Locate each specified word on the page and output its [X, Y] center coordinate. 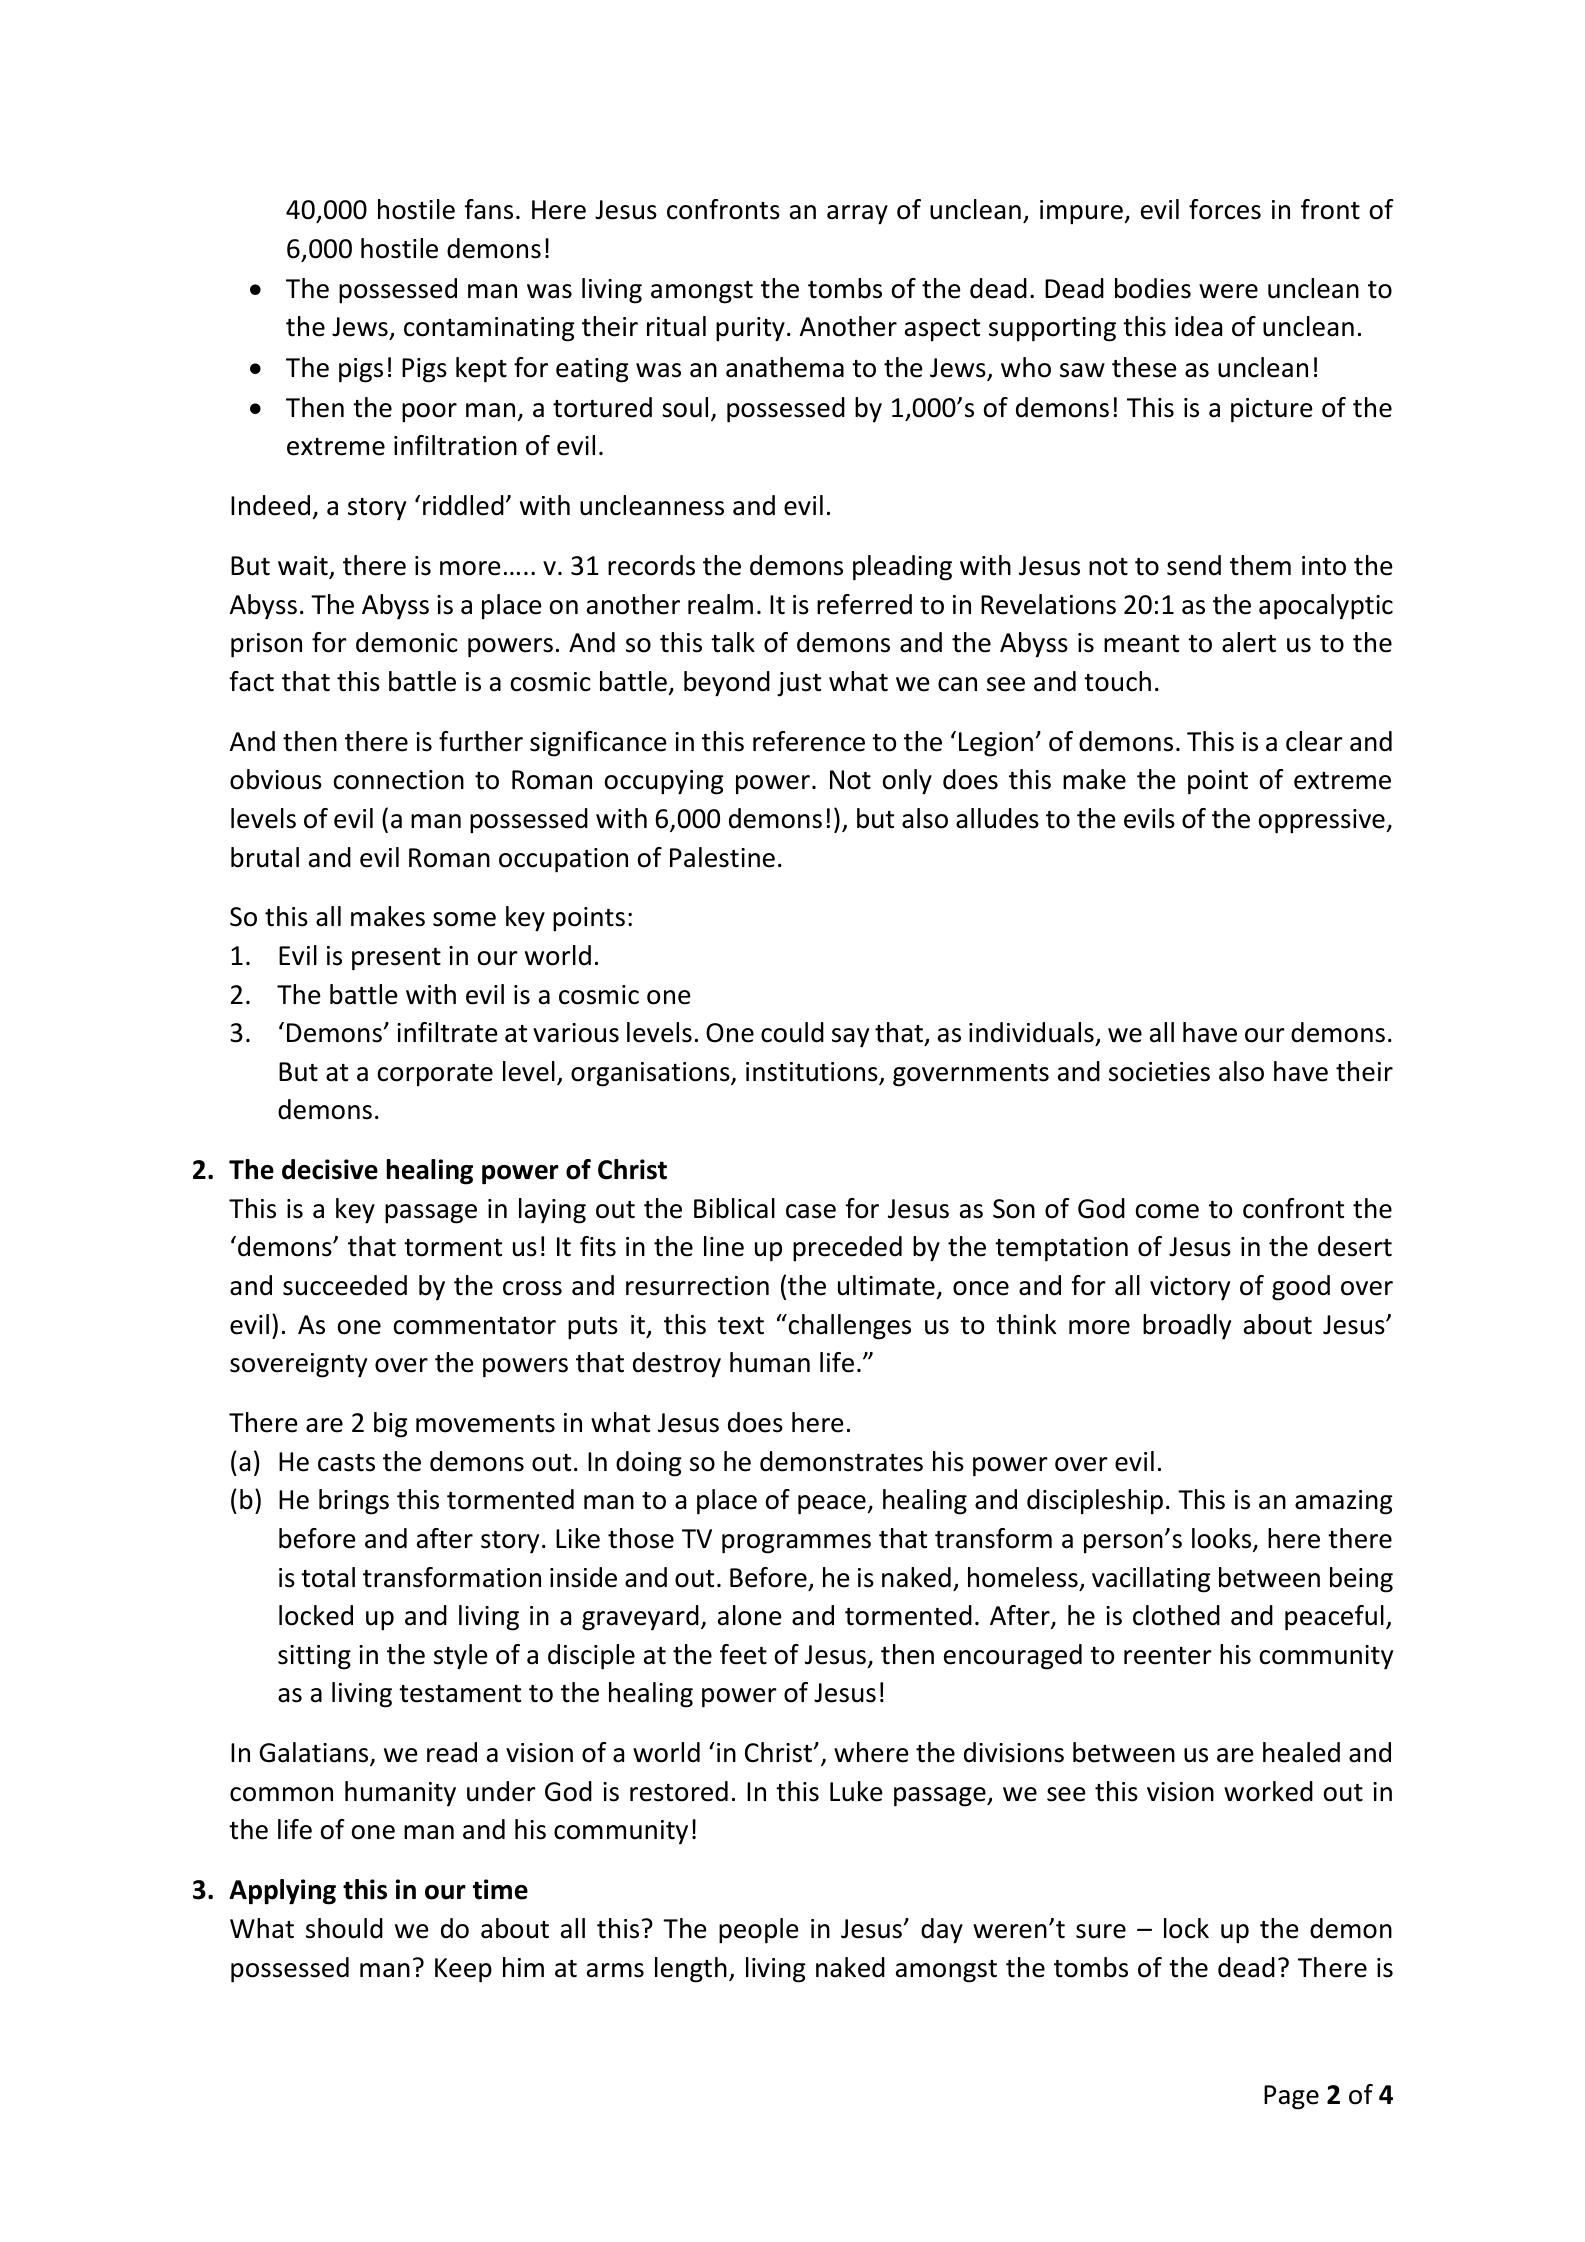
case [811, 1211]
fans [488, 209]
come [1167, 1211]
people [759, 1931]
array [857, 215]
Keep [463, 1970]
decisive [330, 1169]
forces [1225, 209]
